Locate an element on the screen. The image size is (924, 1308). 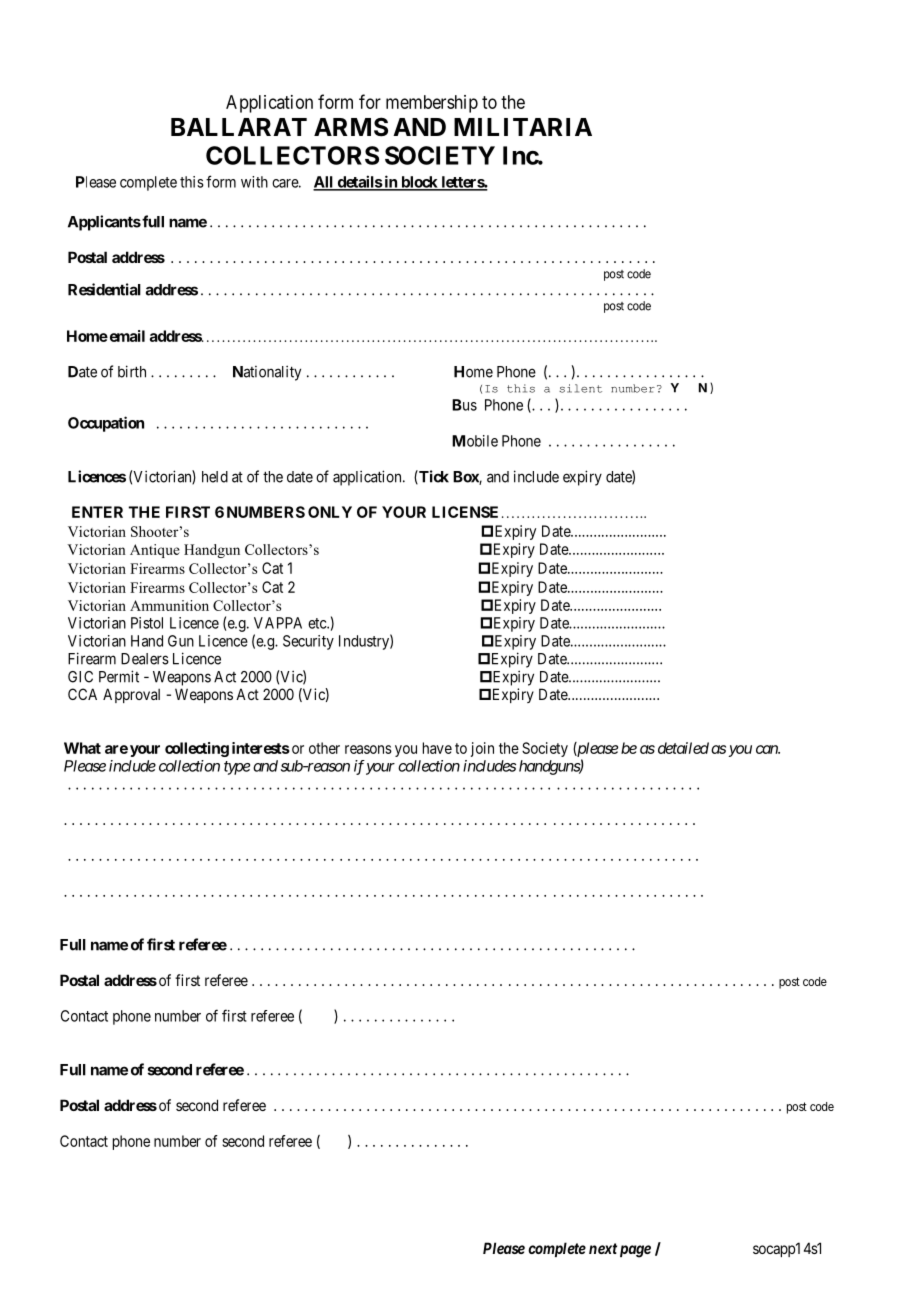
block is located at coordinates (419, 183).
